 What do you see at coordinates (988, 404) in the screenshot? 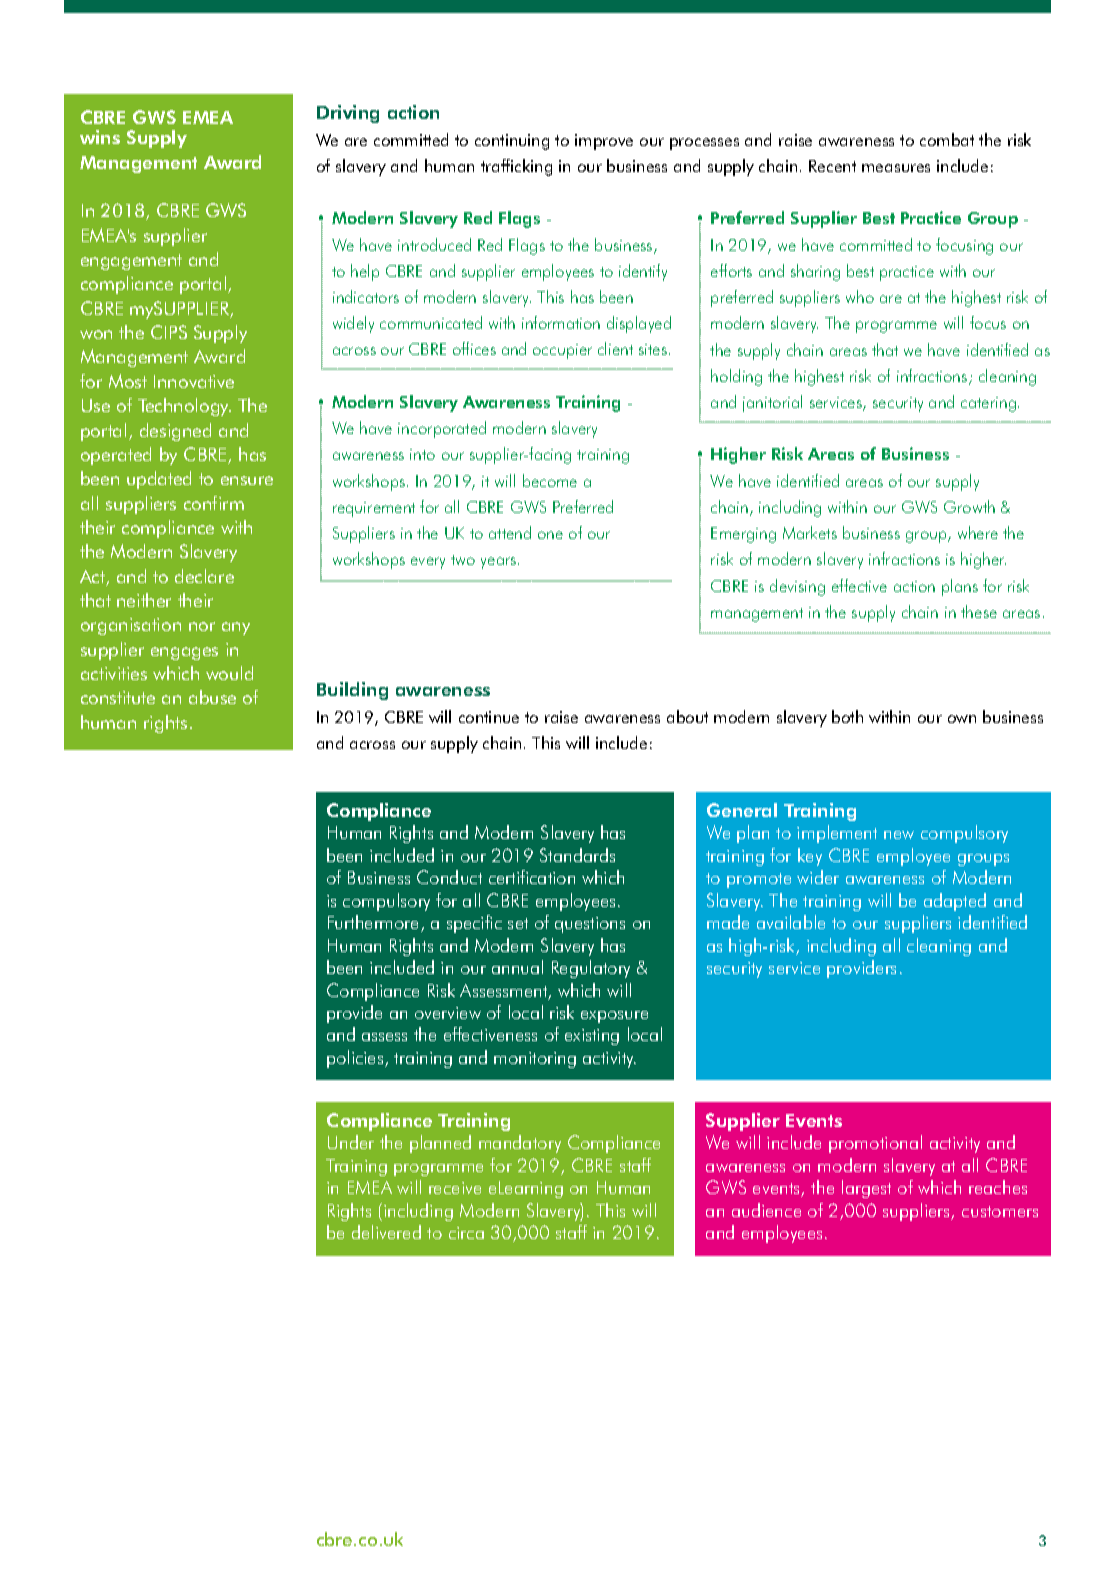
I see `catering` at bounding box center [988, 404].
